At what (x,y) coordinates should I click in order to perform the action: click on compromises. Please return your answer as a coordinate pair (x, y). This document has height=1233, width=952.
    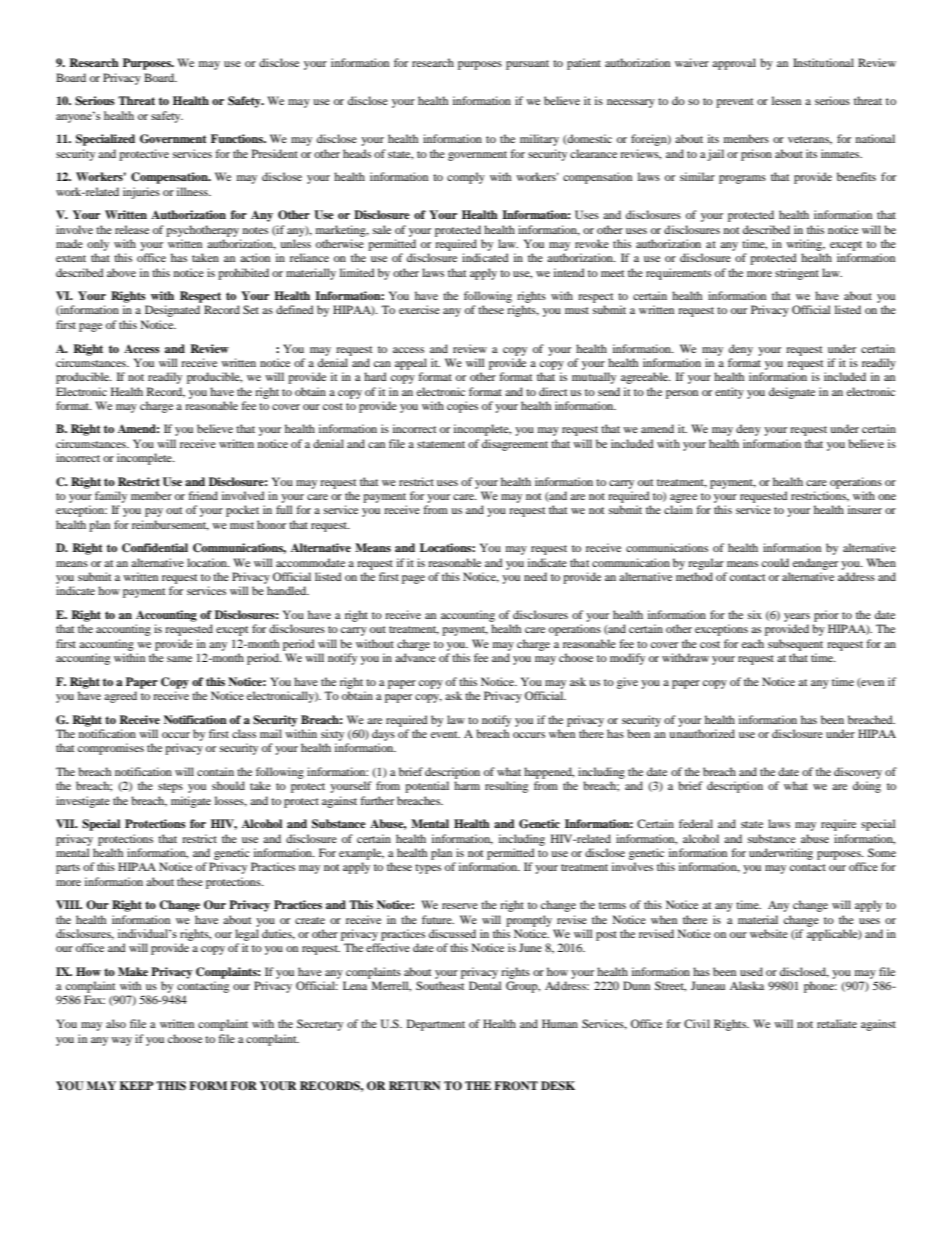
    Looking at the image, I should click on (111, 749).
